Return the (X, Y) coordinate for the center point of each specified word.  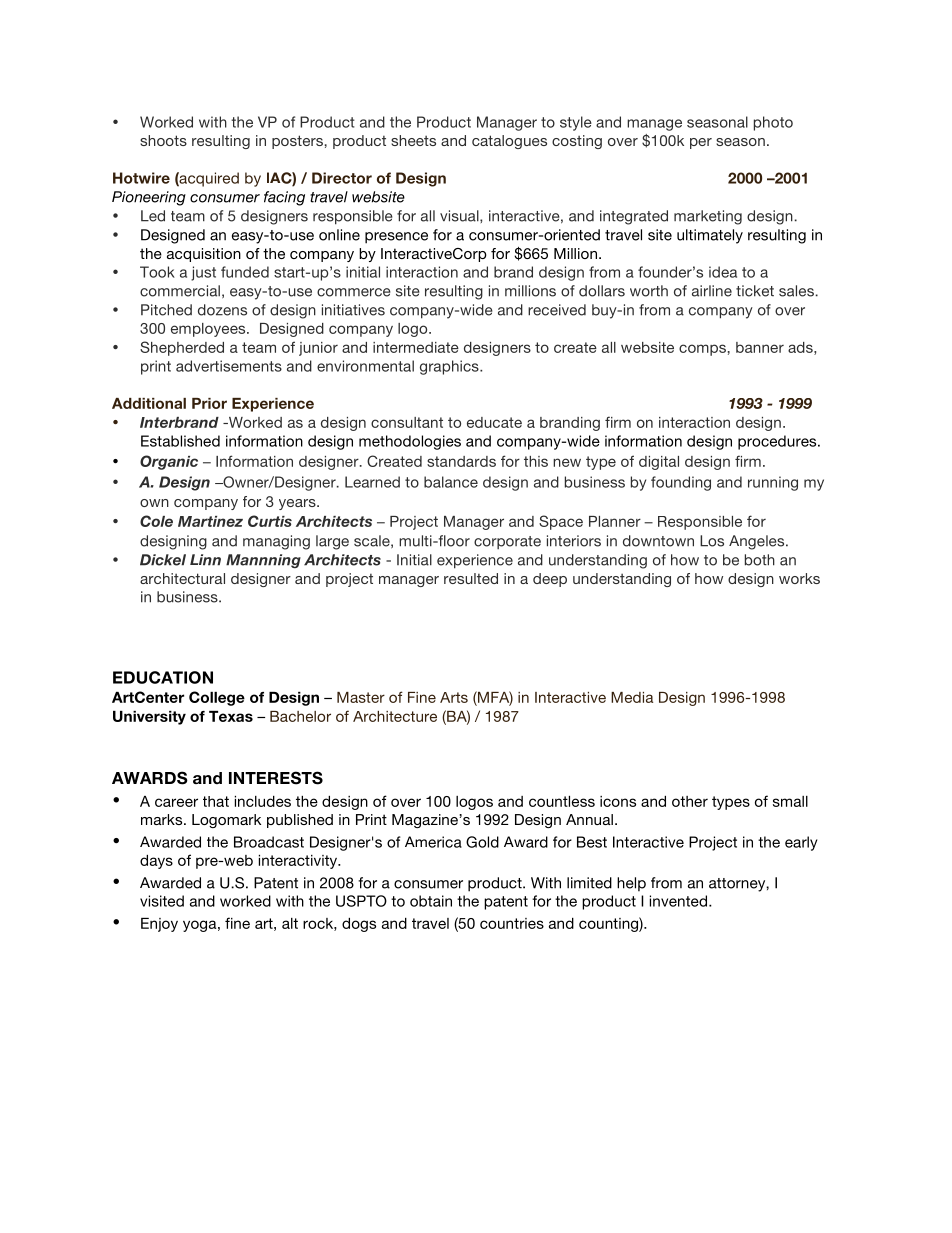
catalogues (509, 142)
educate (494, 422)
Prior (209, 403)
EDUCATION (163, 677)
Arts (454, 697)
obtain (431, 901)
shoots (163, 140)
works (799, 578)
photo (773, 123)
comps (702, 350)
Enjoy (159, 925)
